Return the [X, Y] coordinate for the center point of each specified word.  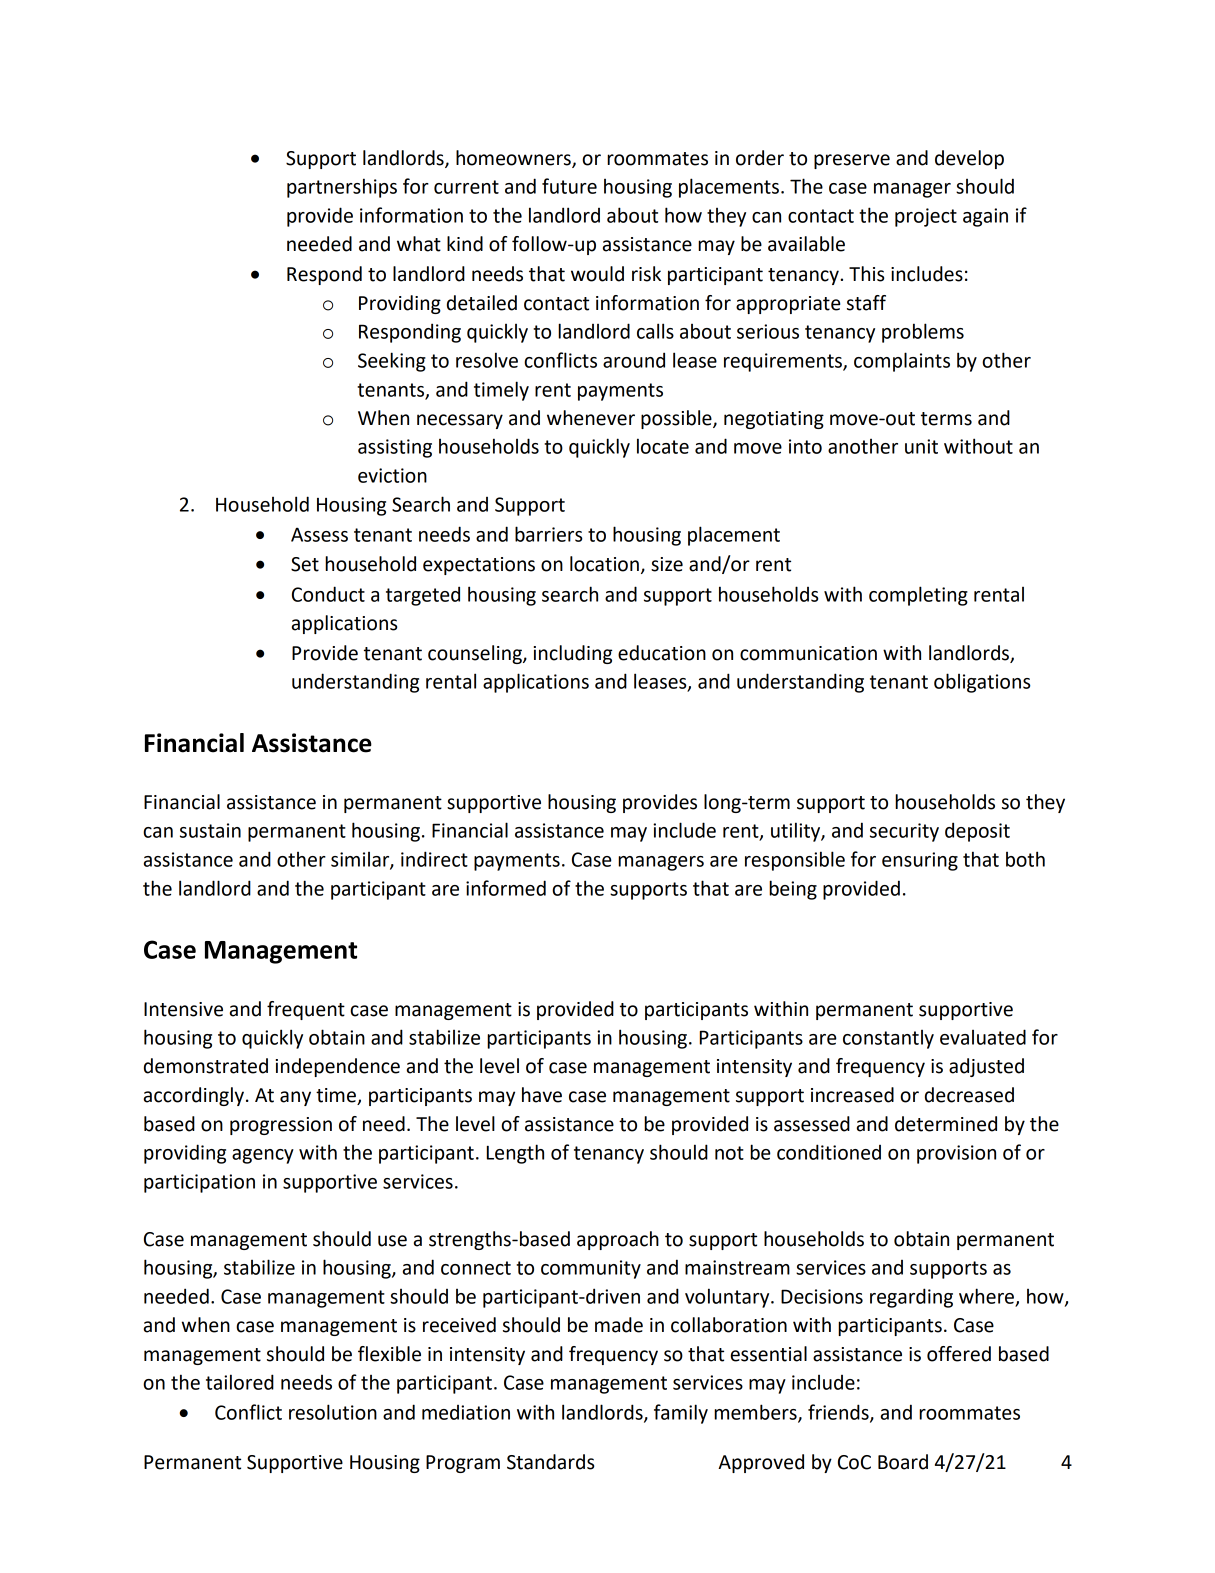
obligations [982, 683]
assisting [395, 448]
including [573, 654]
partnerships [342, 188]
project [926, 217]
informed [506, 888]
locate [663, 446]
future [569, 186]
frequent [306, 1010]
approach [618, 1240]
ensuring [920, 861]
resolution [333, 1412]
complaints [902, 362]
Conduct [328, 594]
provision [956, 1154]
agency [263, 1156]
